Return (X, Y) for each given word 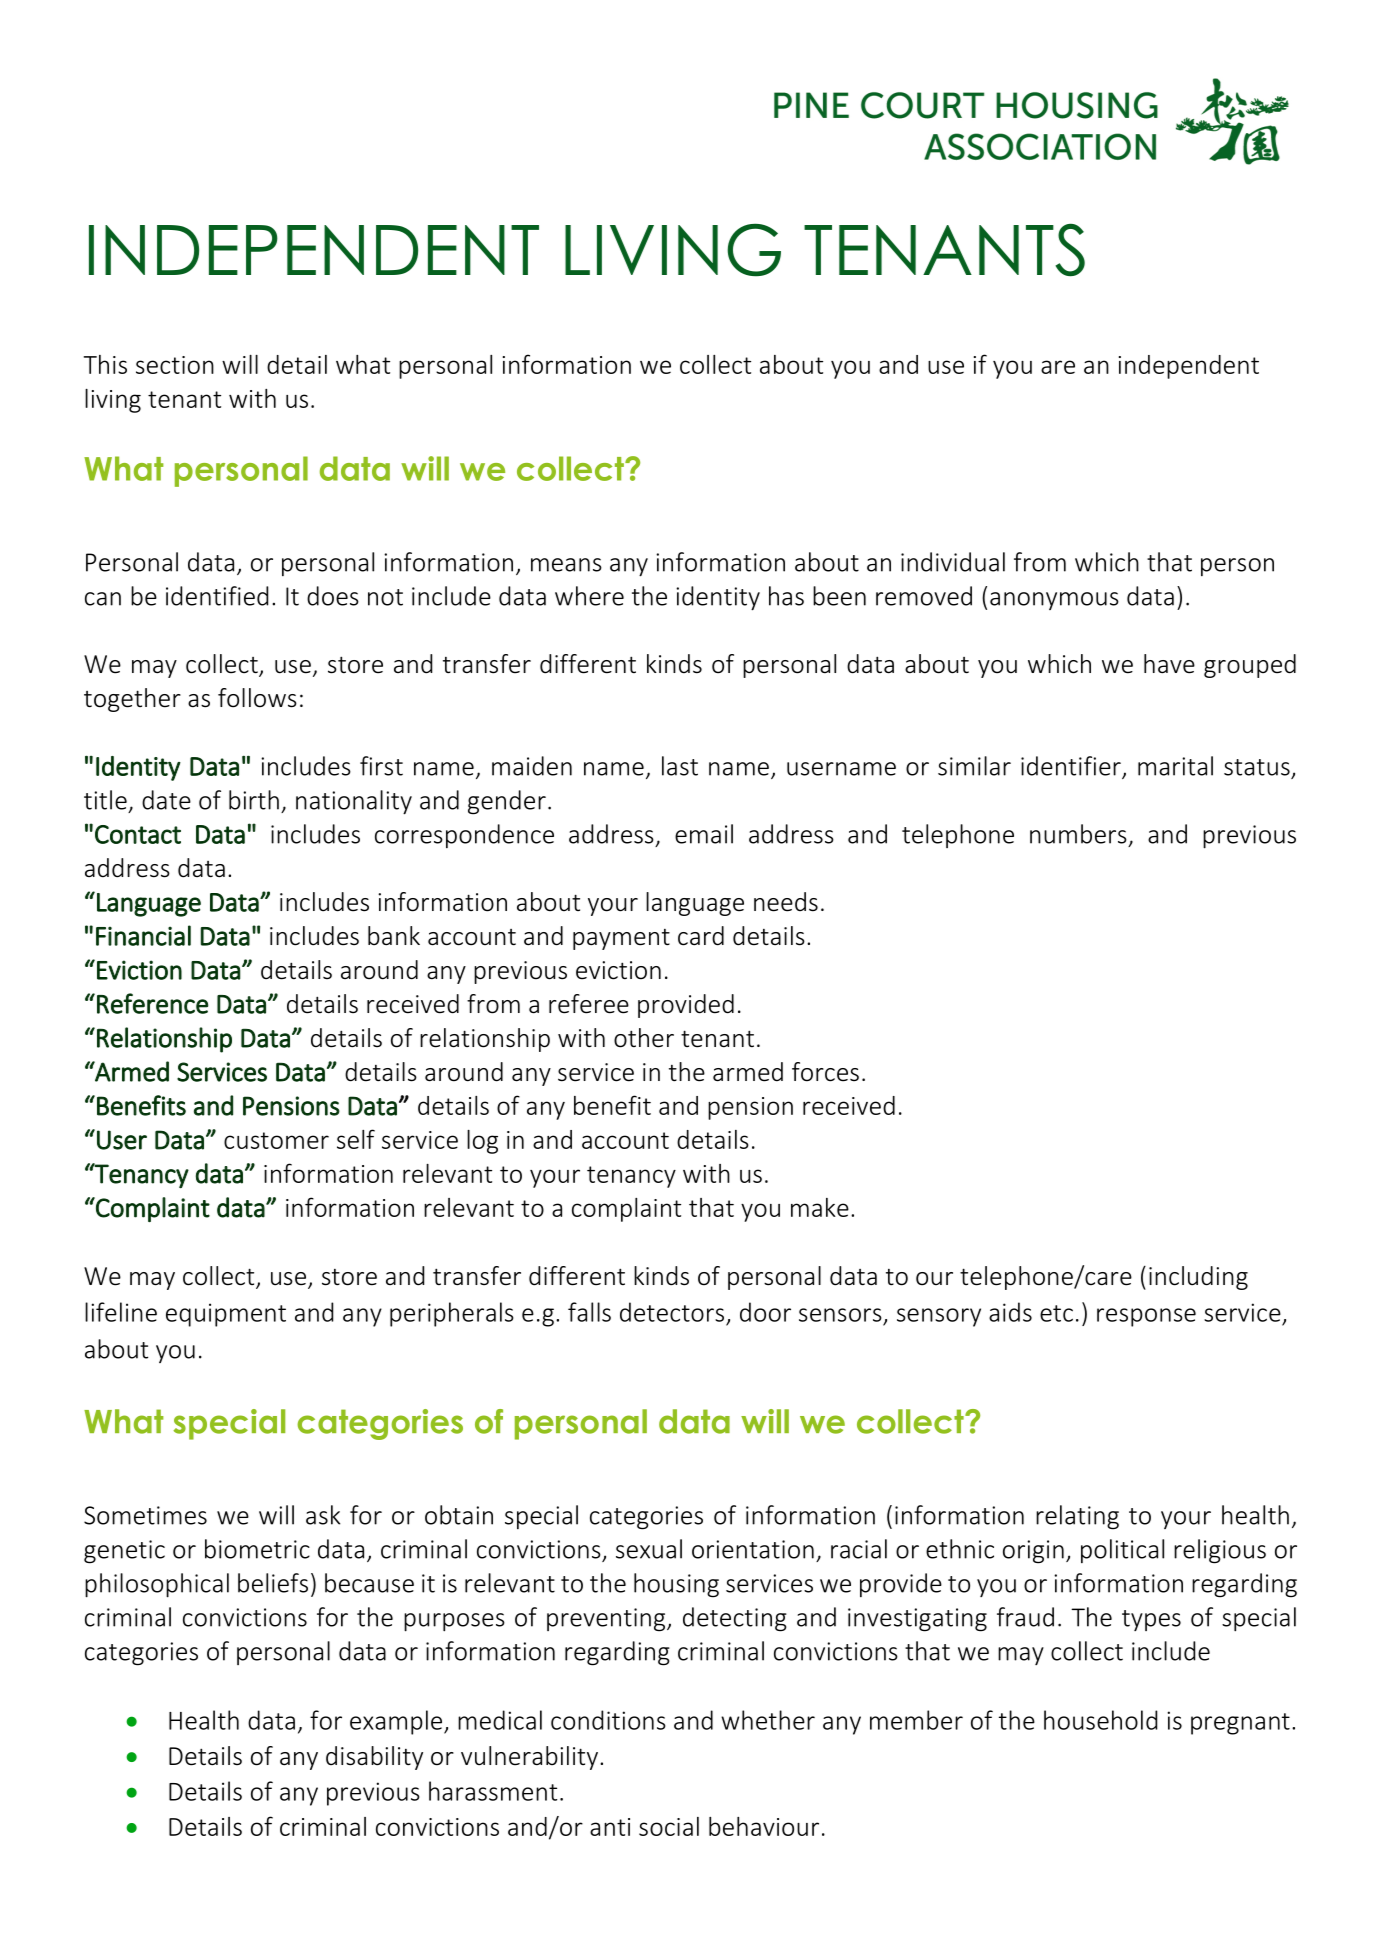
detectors (672, 1312)
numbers (1078, 834)
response (1146, 1317)
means (566, 565)
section (175, 365)
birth (254, 800)
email (704, 834)
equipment (226, 1315)
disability (374, 1758)
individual (953, 562)
